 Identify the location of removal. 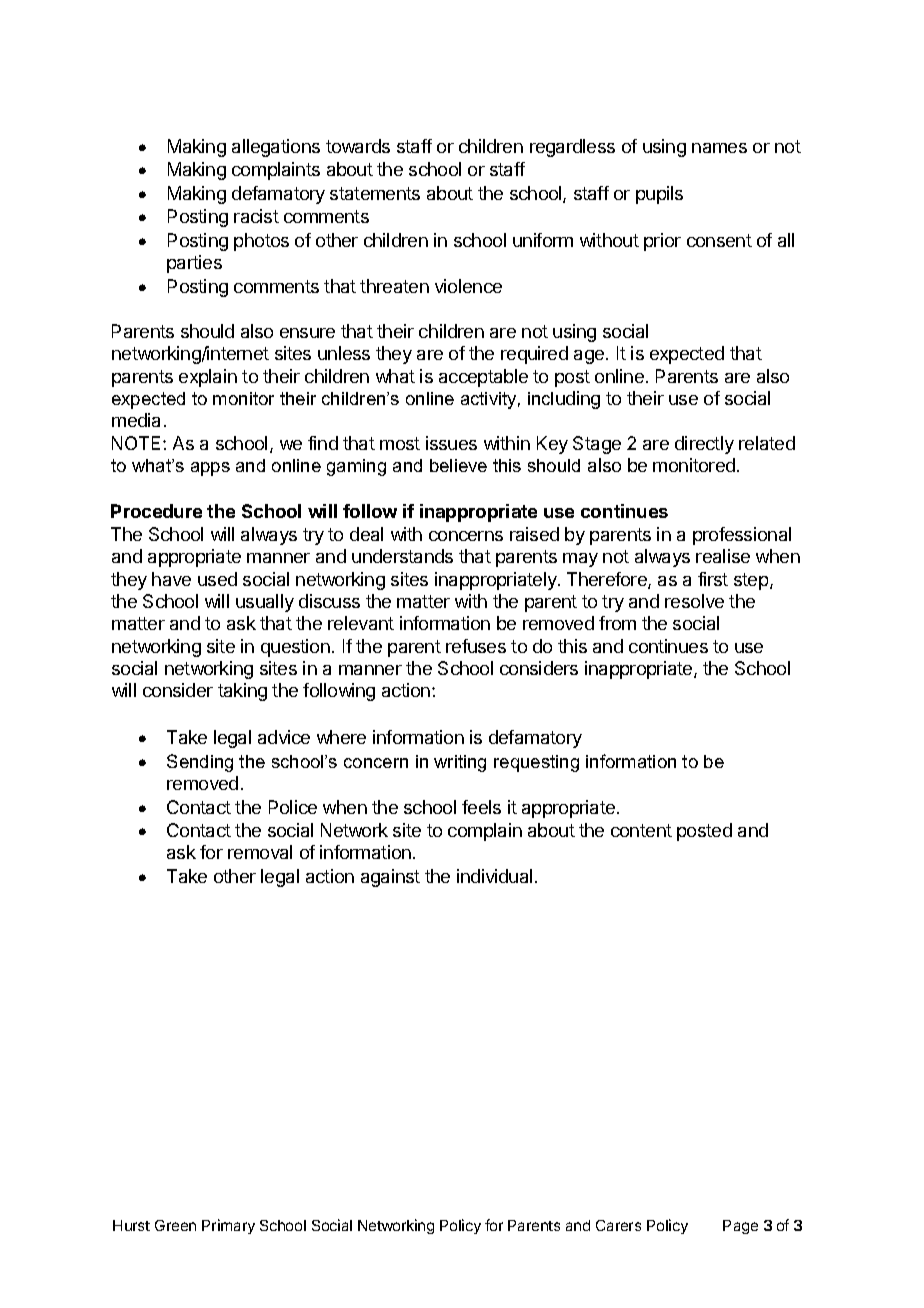
(260, 852).
